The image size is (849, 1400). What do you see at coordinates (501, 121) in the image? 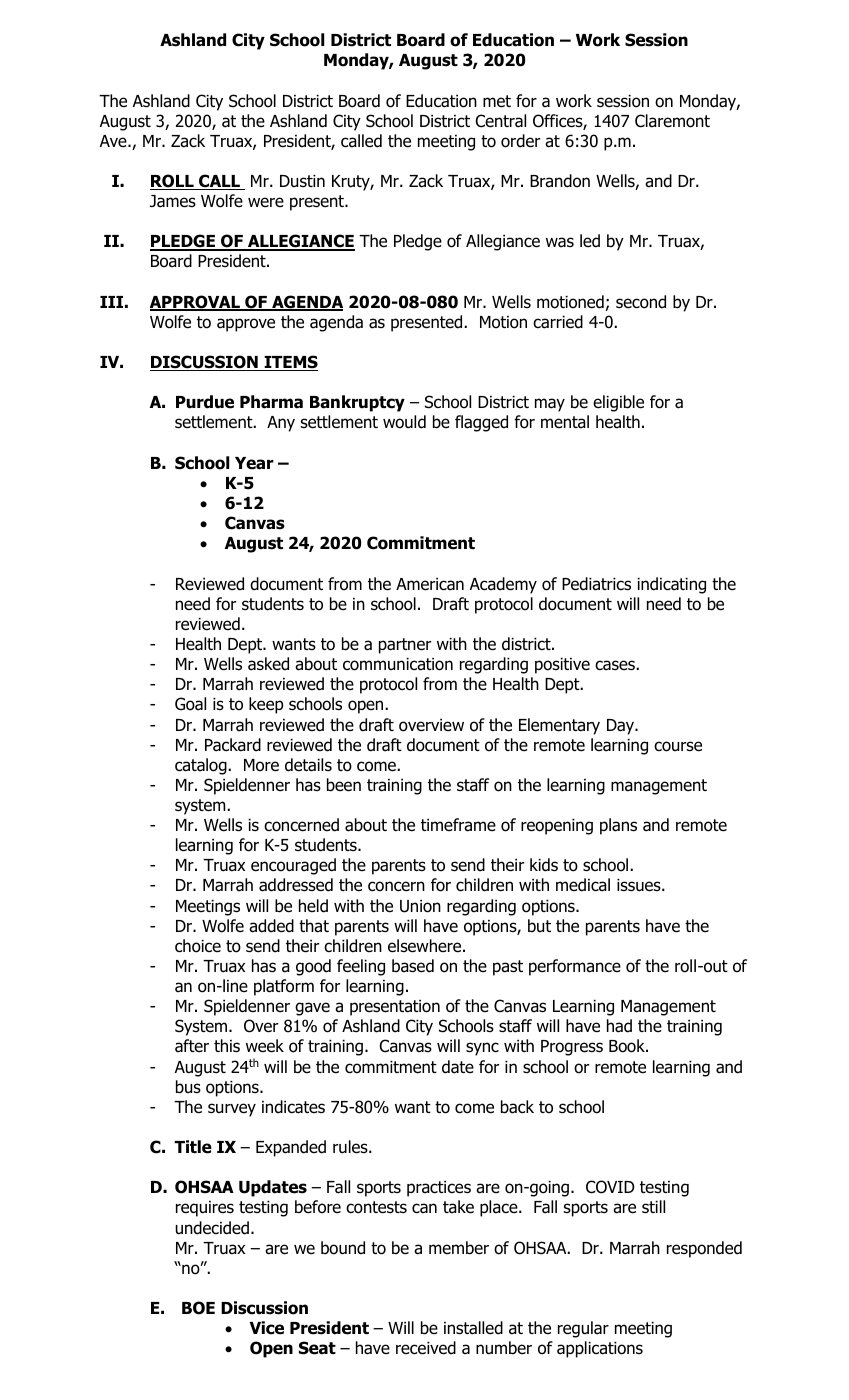
I see `Central` at bounding box center [501, 121].
